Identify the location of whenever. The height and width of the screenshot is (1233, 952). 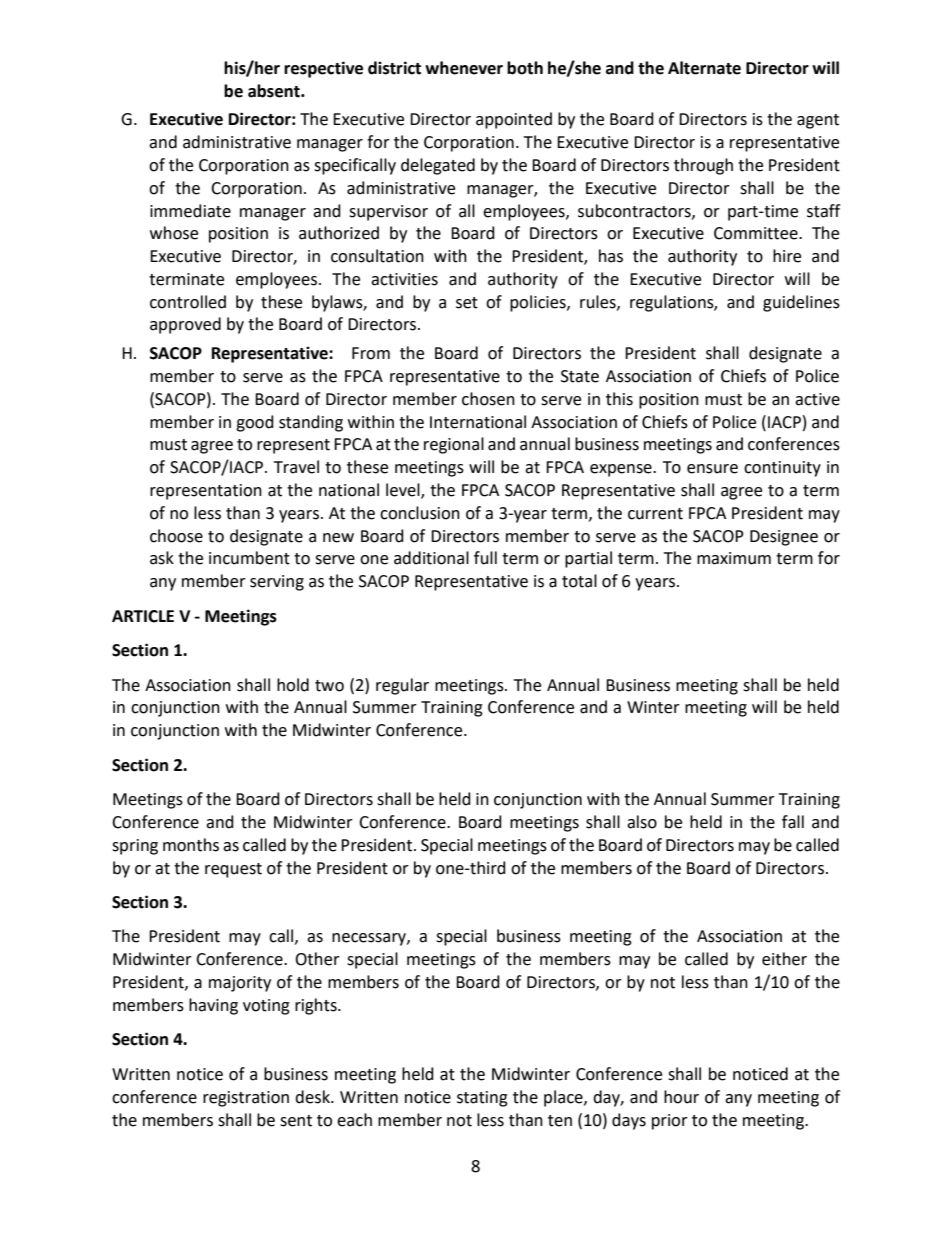
(464, 68).
